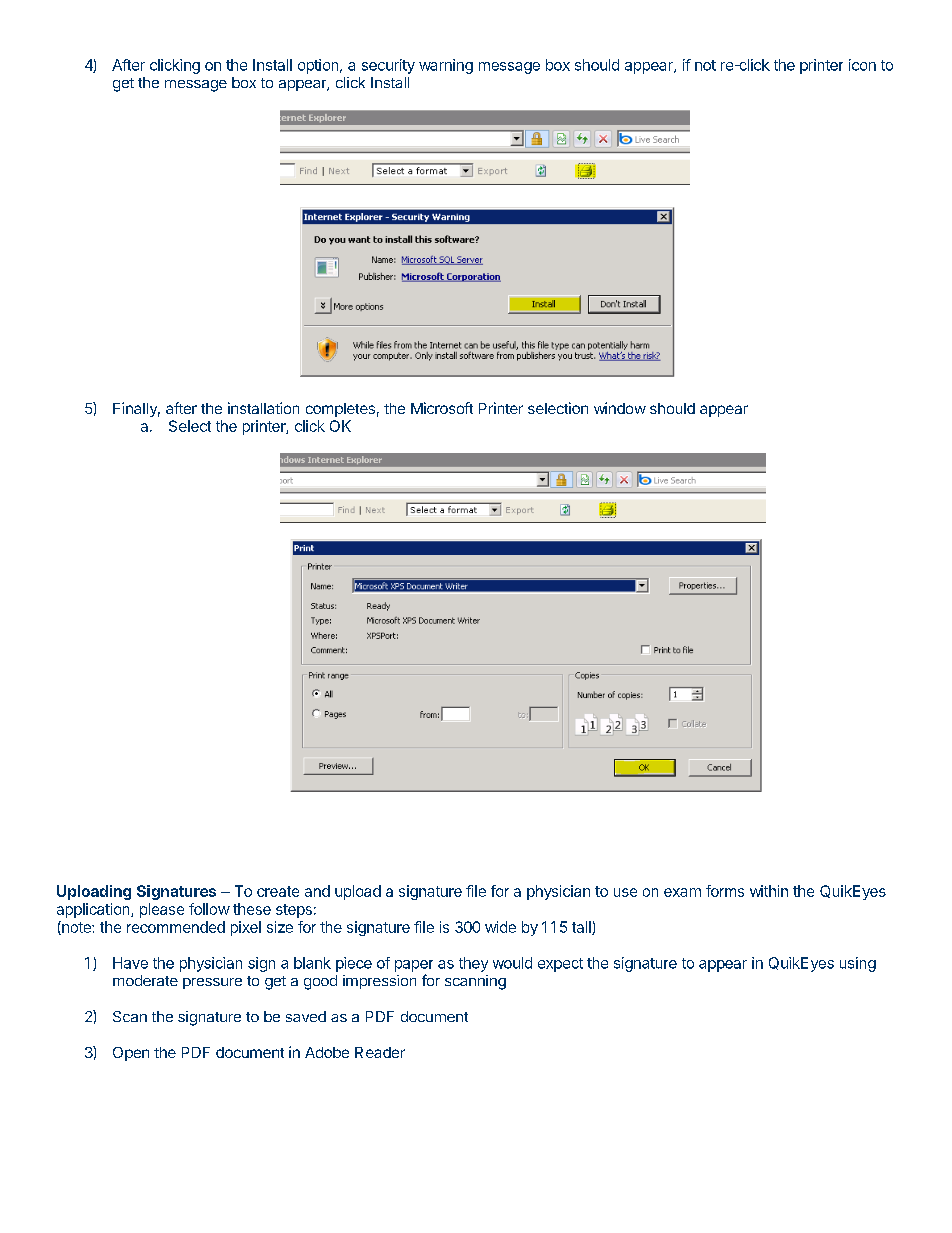 The height and width of the image is (1233, 952). What do you see at coordinates (473, 964) in the image?
I see `they` at bounding box center [473, 964].
